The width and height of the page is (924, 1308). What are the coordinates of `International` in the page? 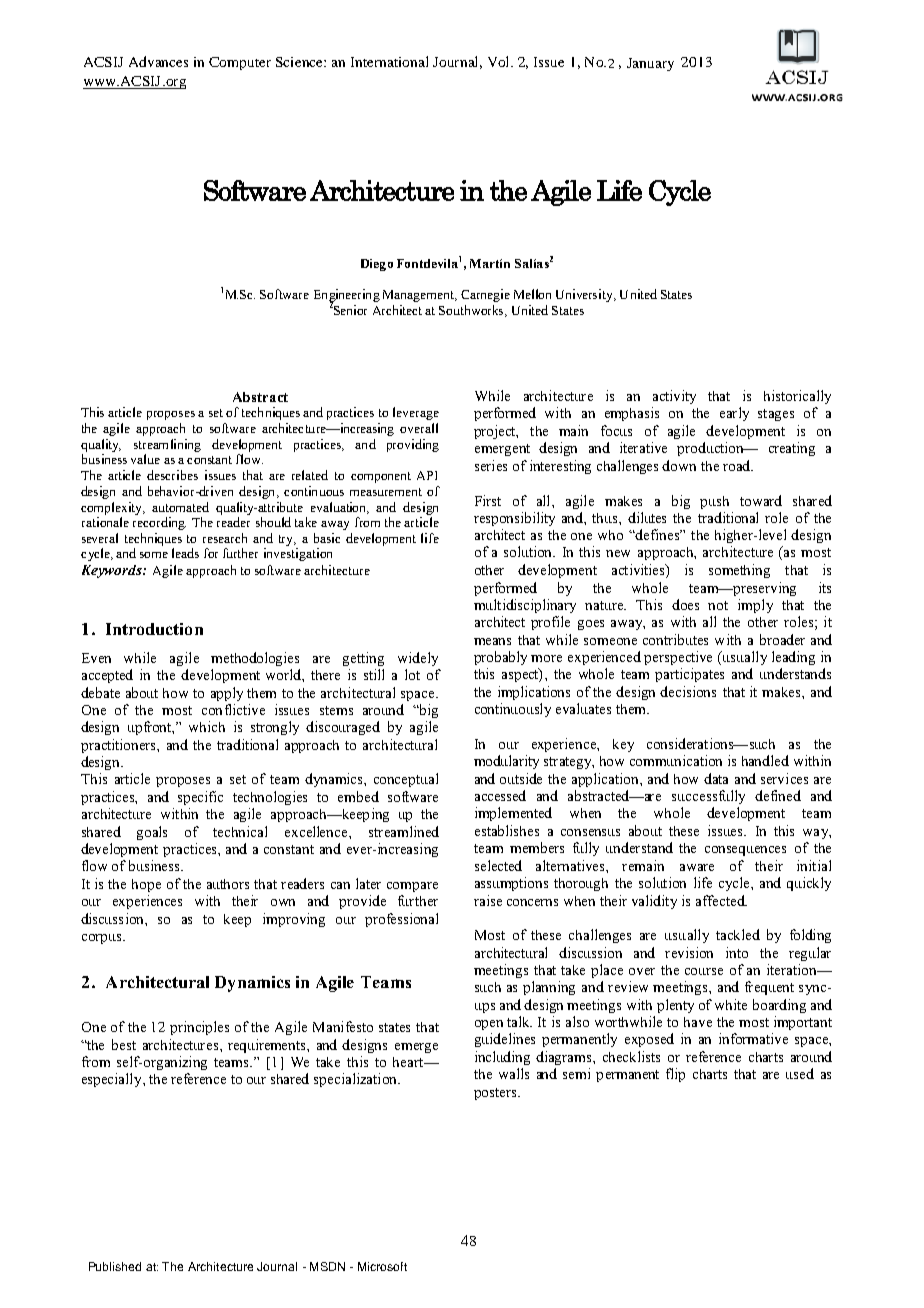 It's located at (389, 61).
